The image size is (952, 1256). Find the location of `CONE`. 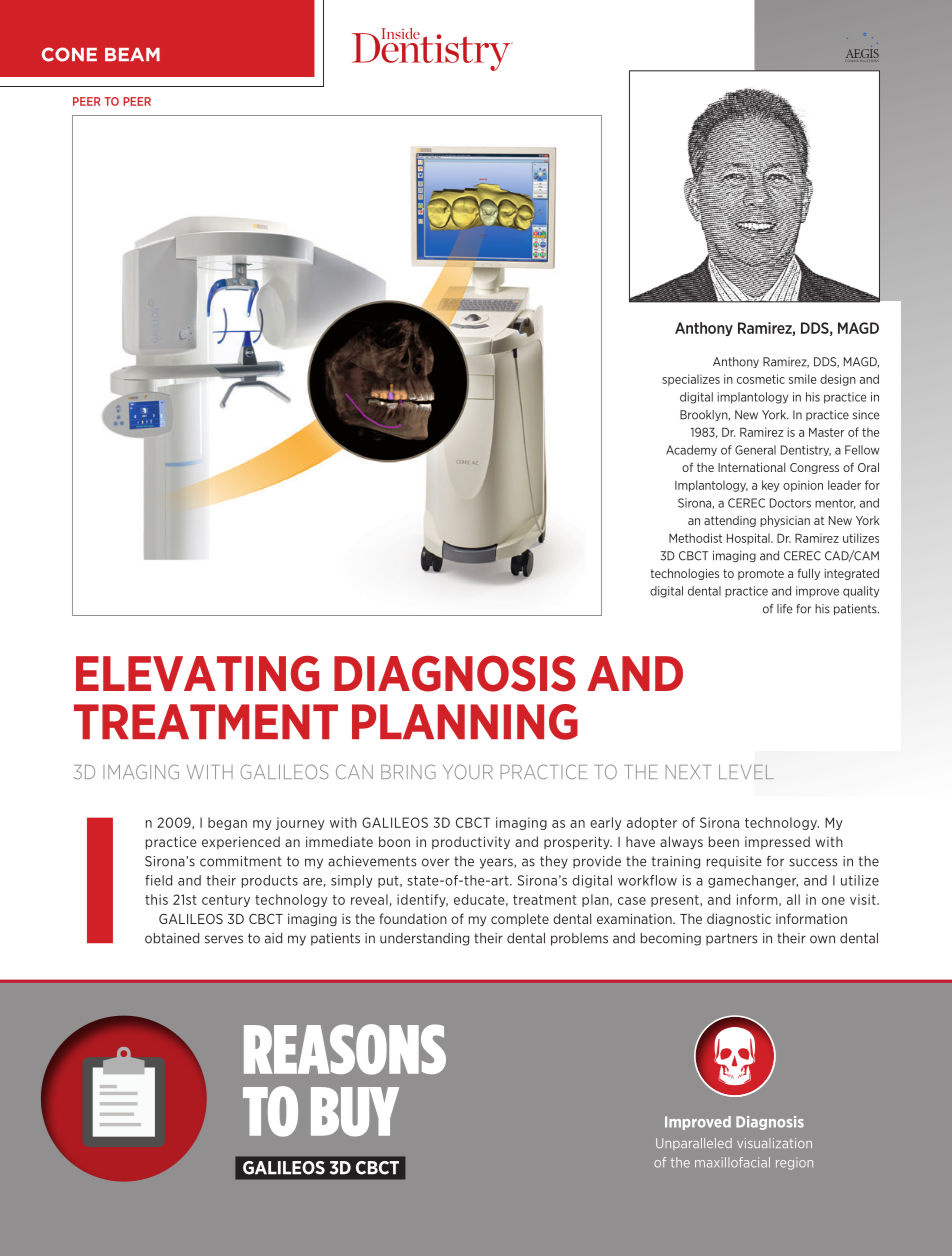

CONE is located at coordinates (69, 54).
